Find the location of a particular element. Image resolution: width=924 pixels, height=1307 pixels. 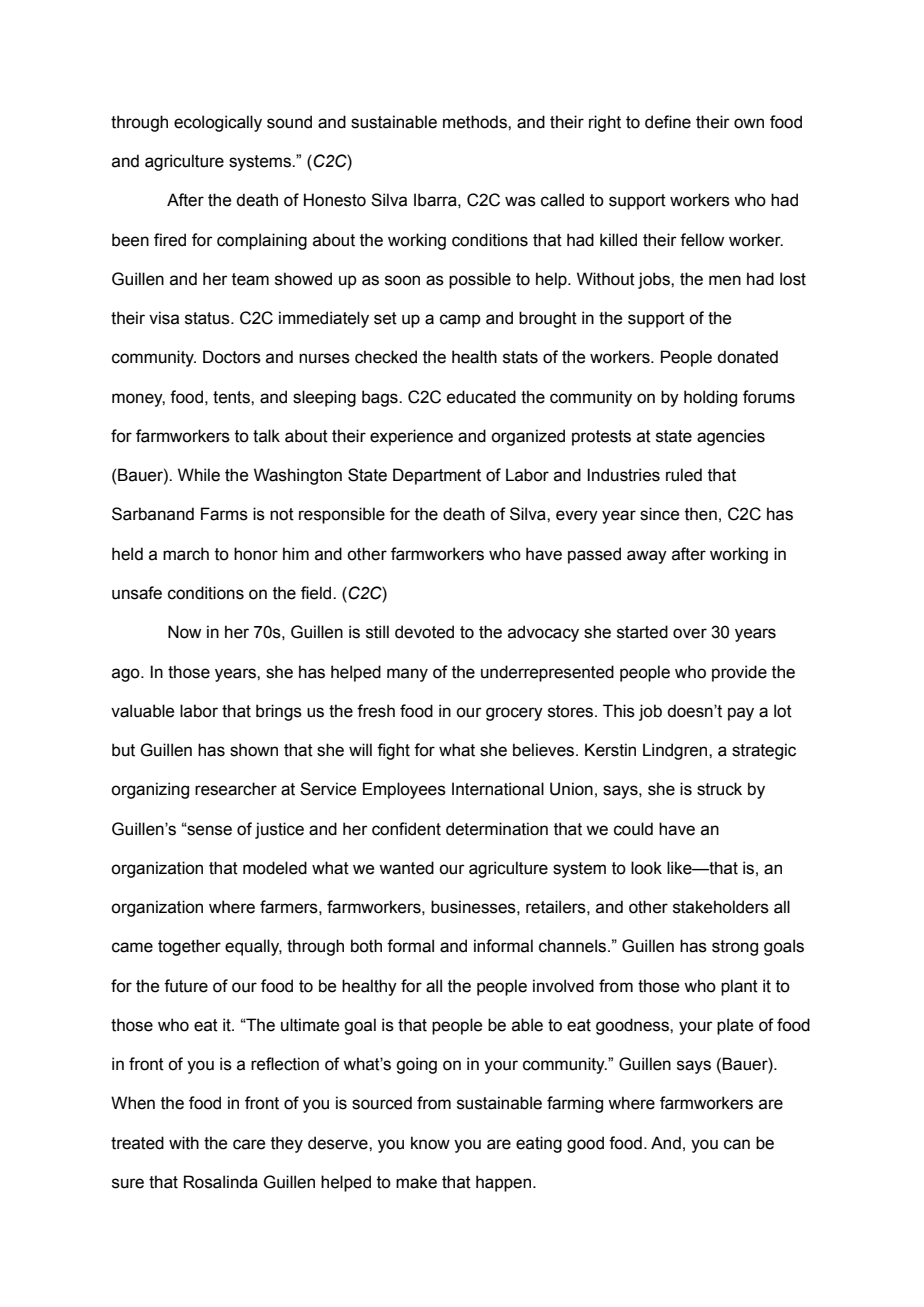

know is located at coordinates (430, 1143).
